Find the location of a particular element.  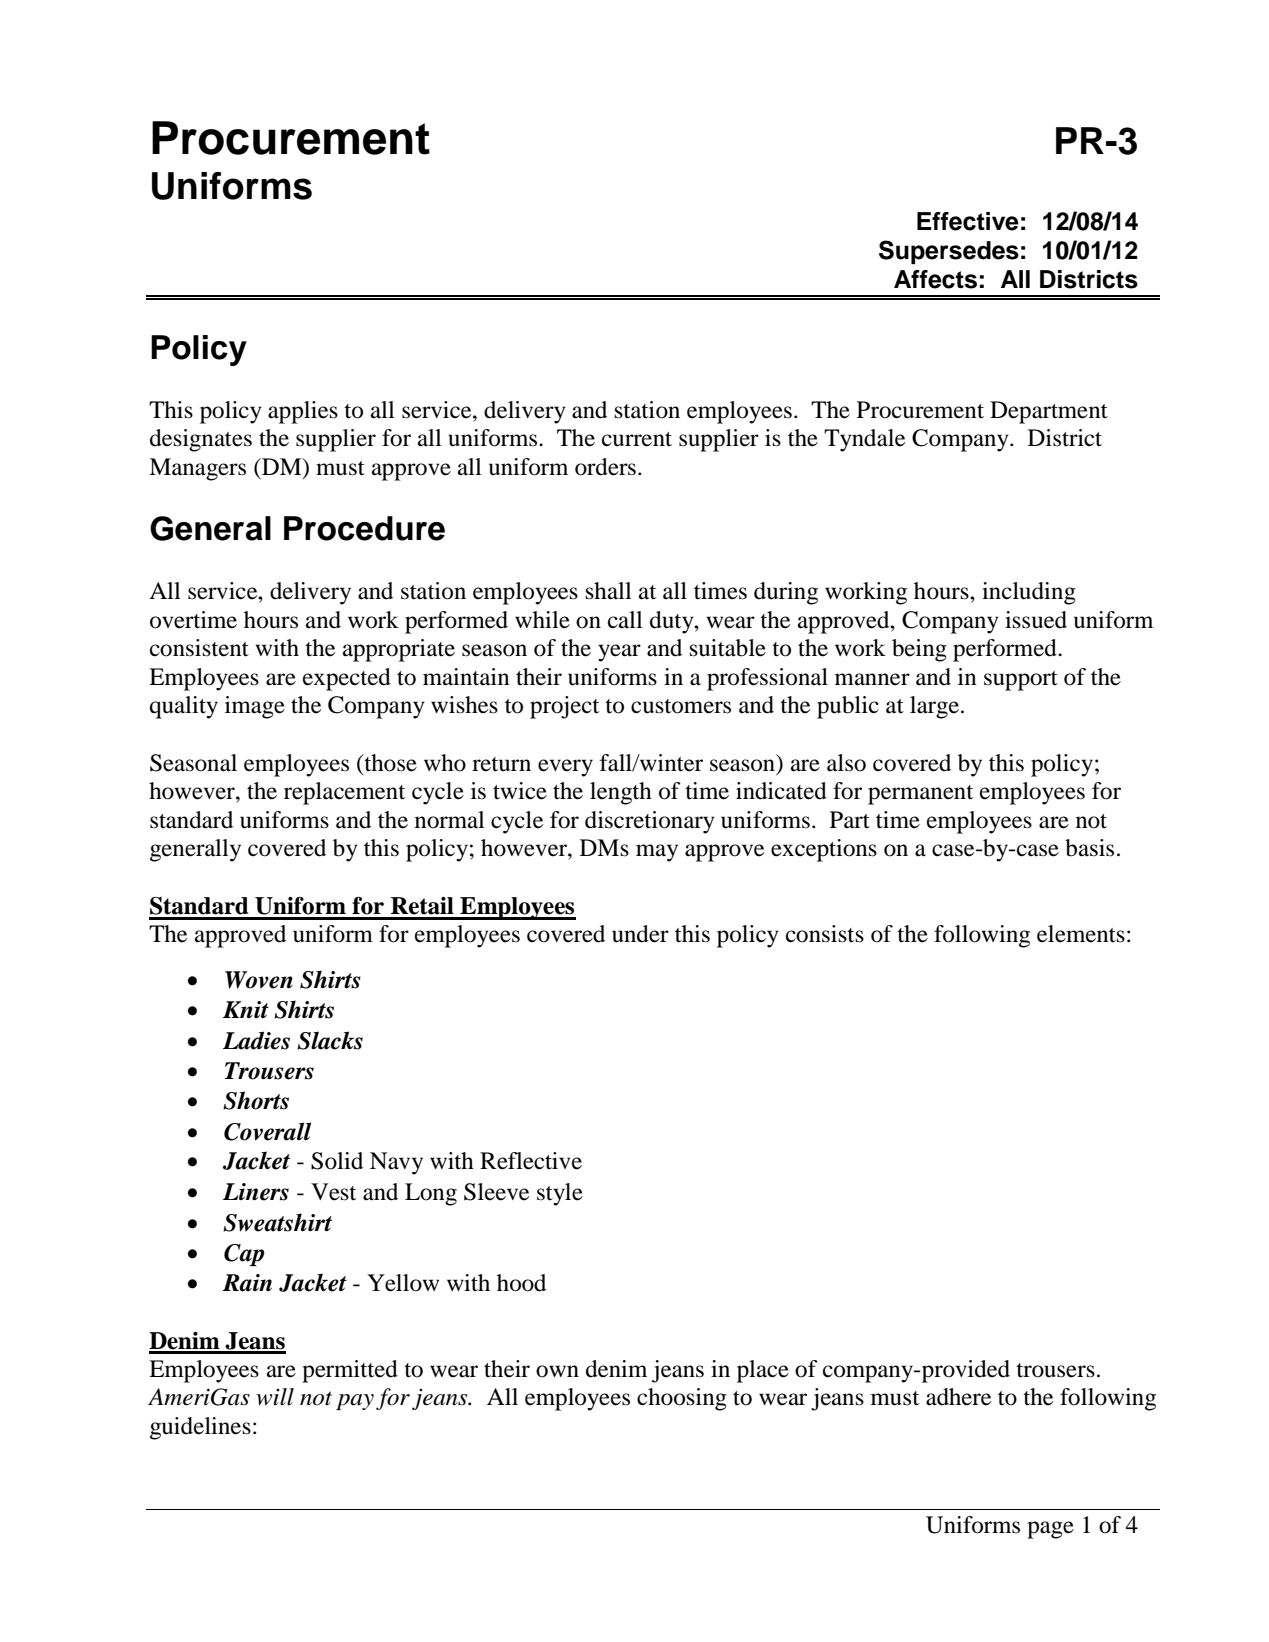

applies is located at coordinates (303, 412).
